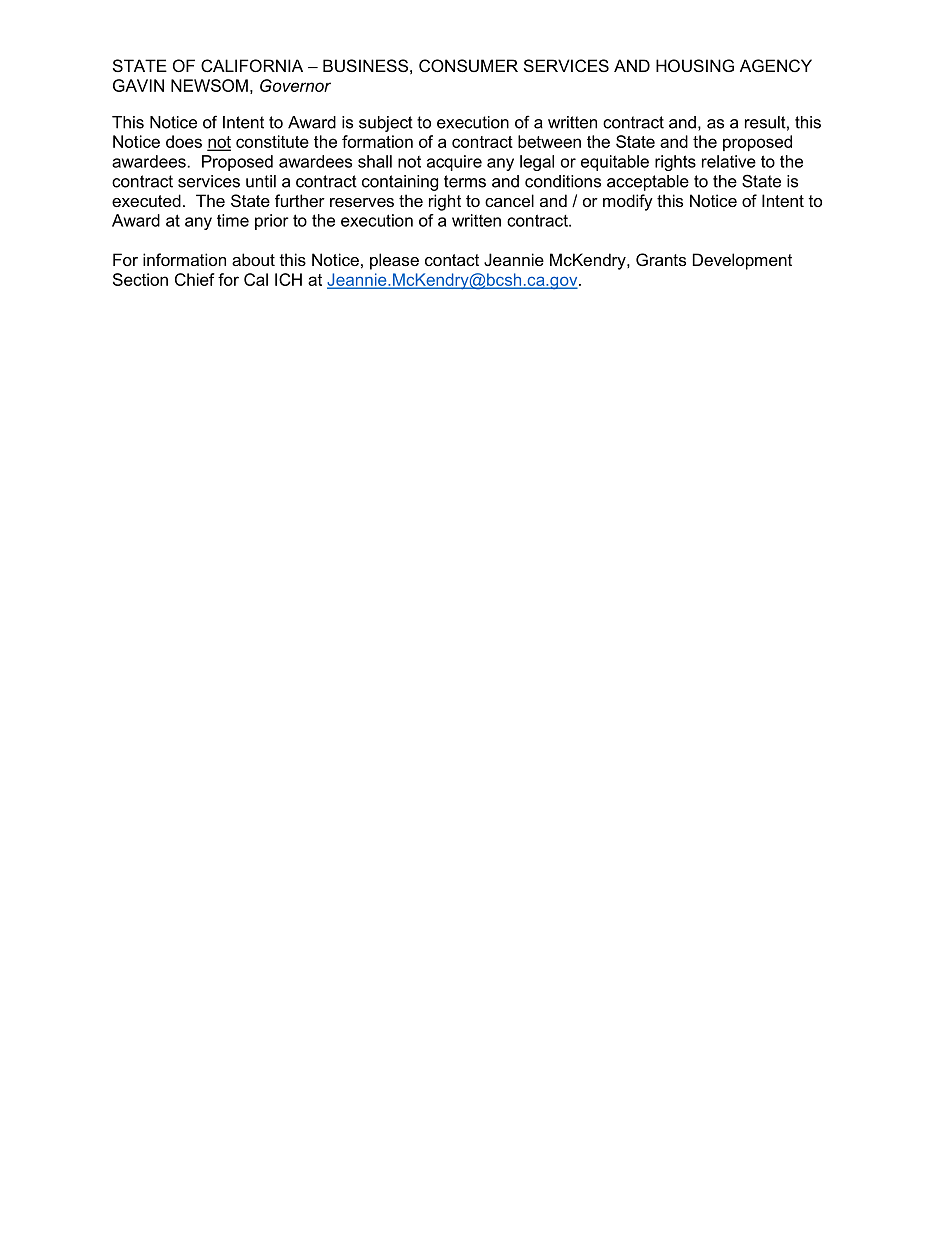 The width and height of the page is (952, 1233). Describe the element at coordinates (261, 181) in the page. I see `until` at that location.
